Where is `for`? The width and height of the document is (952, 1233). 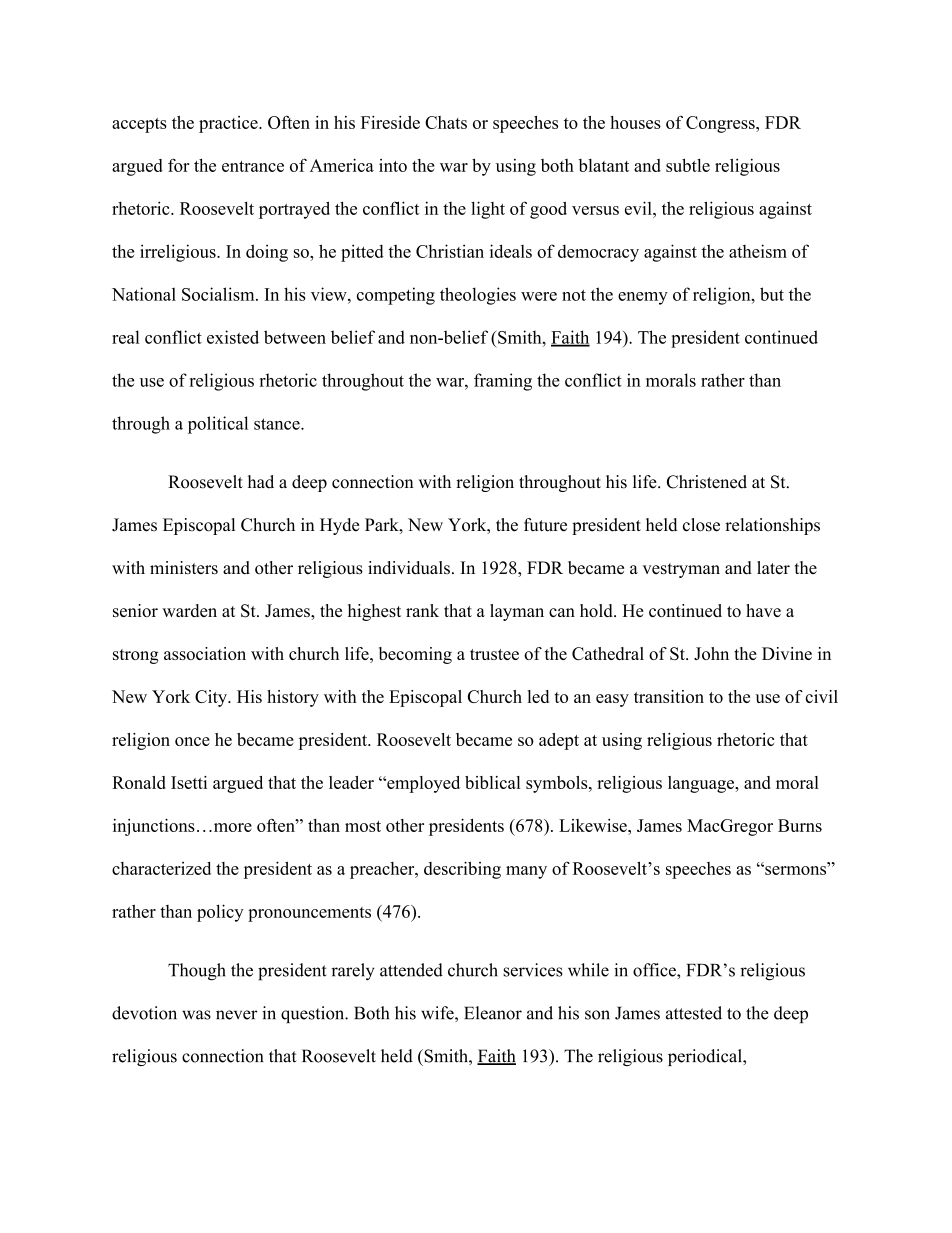
for is located at coordinates (179, 165).
